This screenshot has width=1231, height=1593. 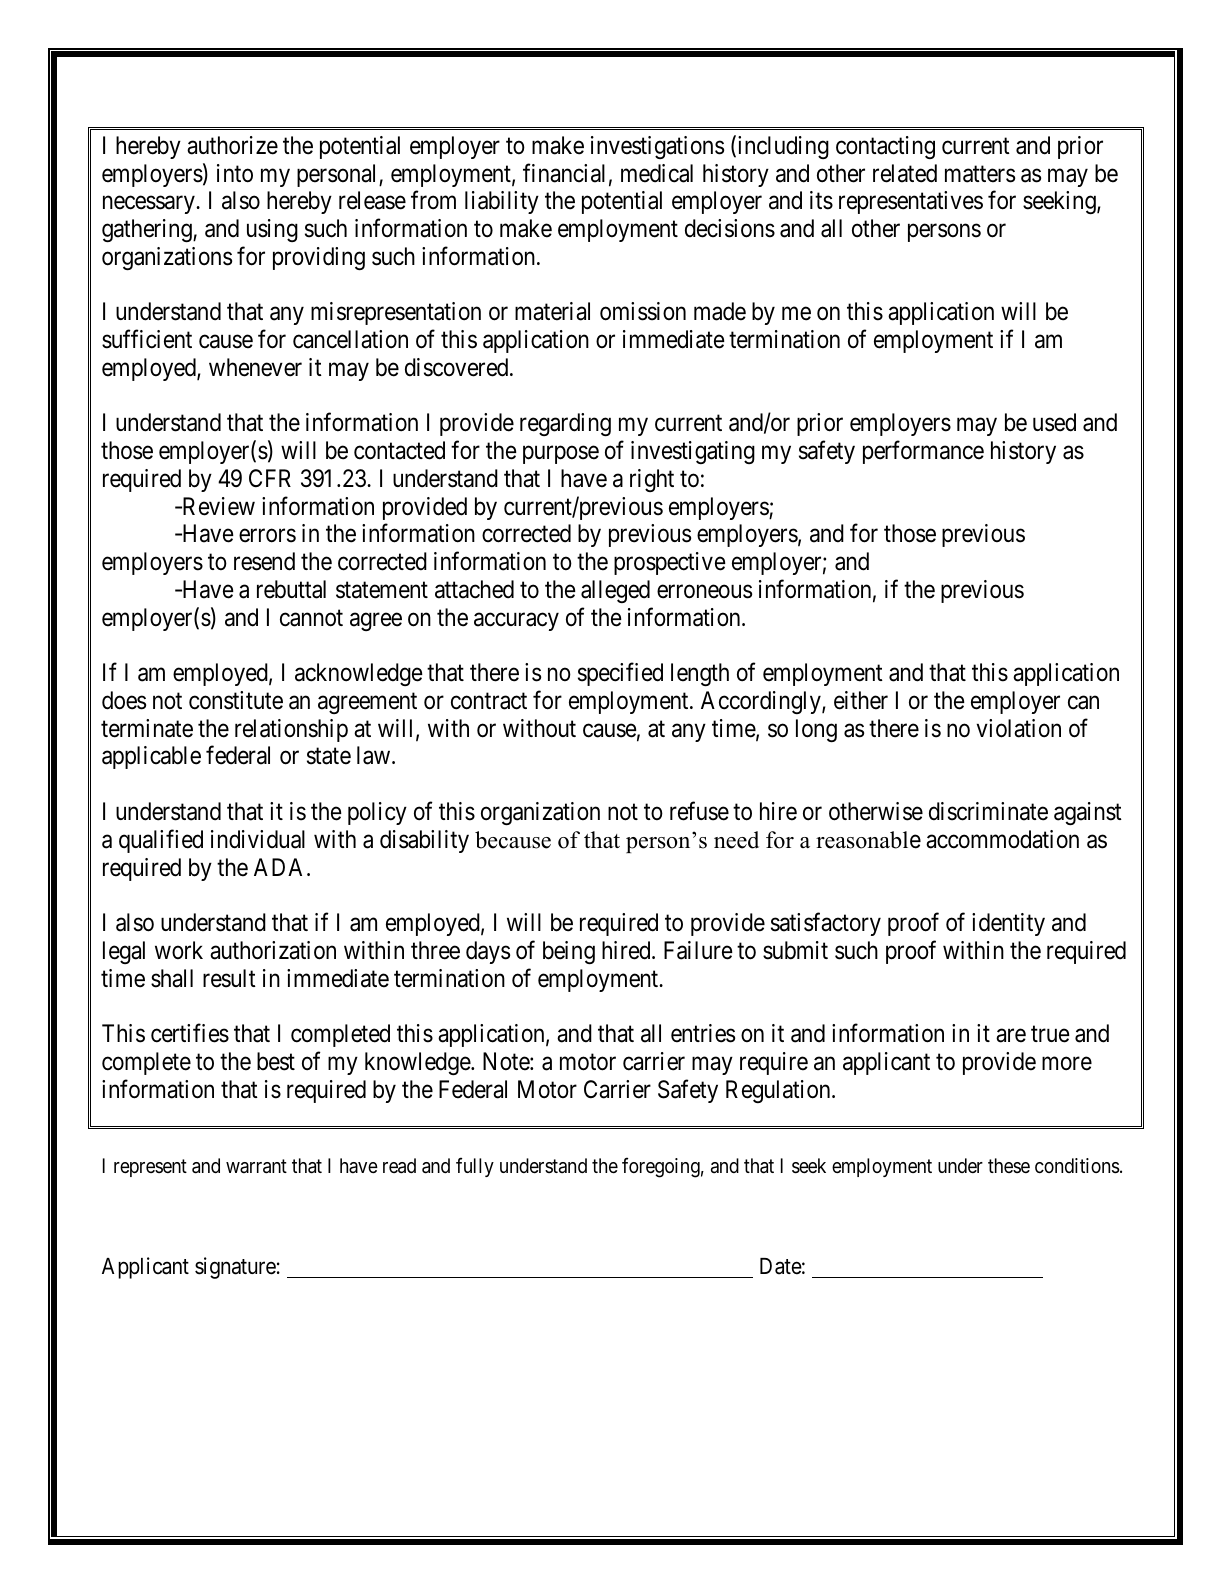 I want to click on medical, so click(x=657, y=173).
